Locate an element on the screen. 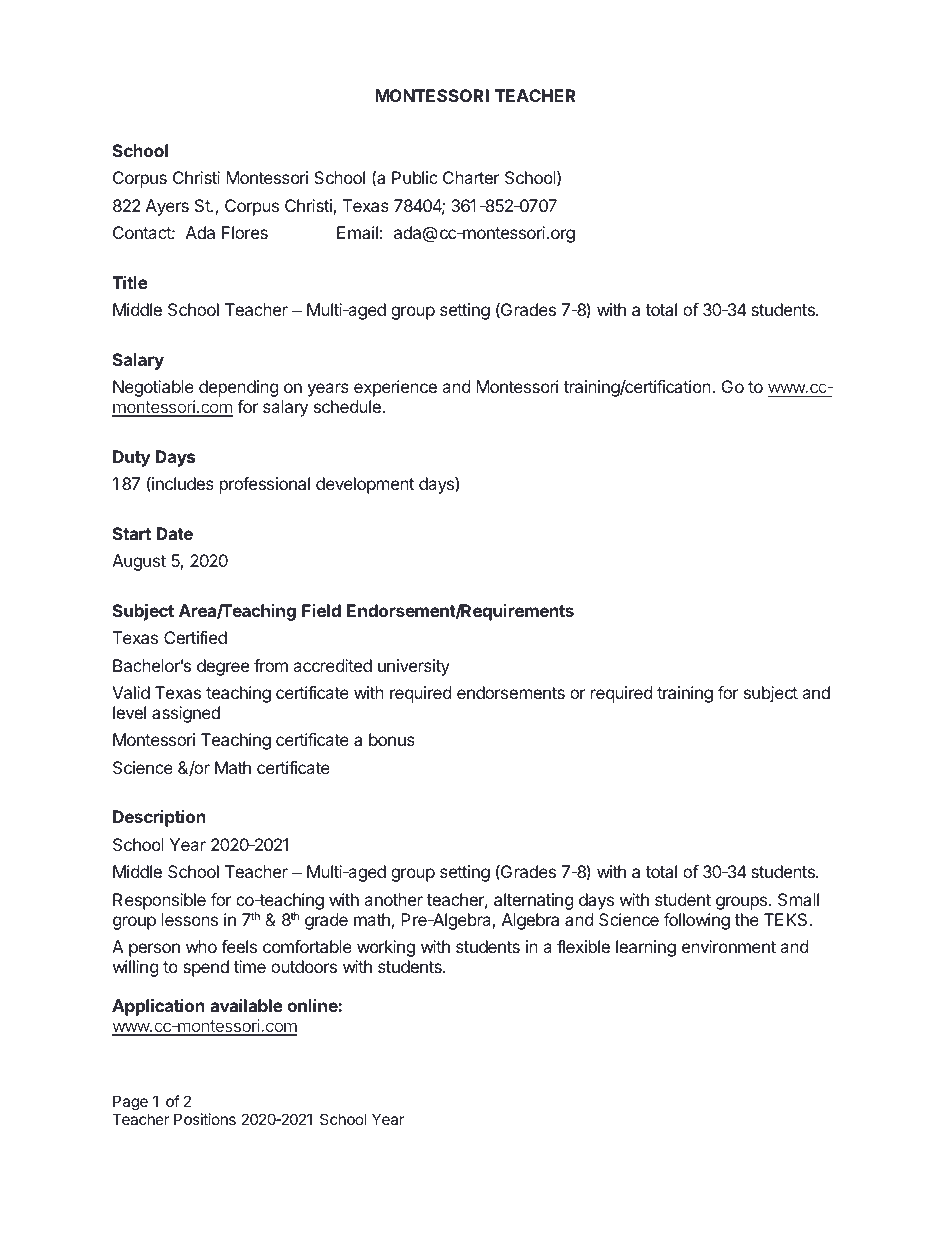  Ayers is located at coordinates (167, 207).
